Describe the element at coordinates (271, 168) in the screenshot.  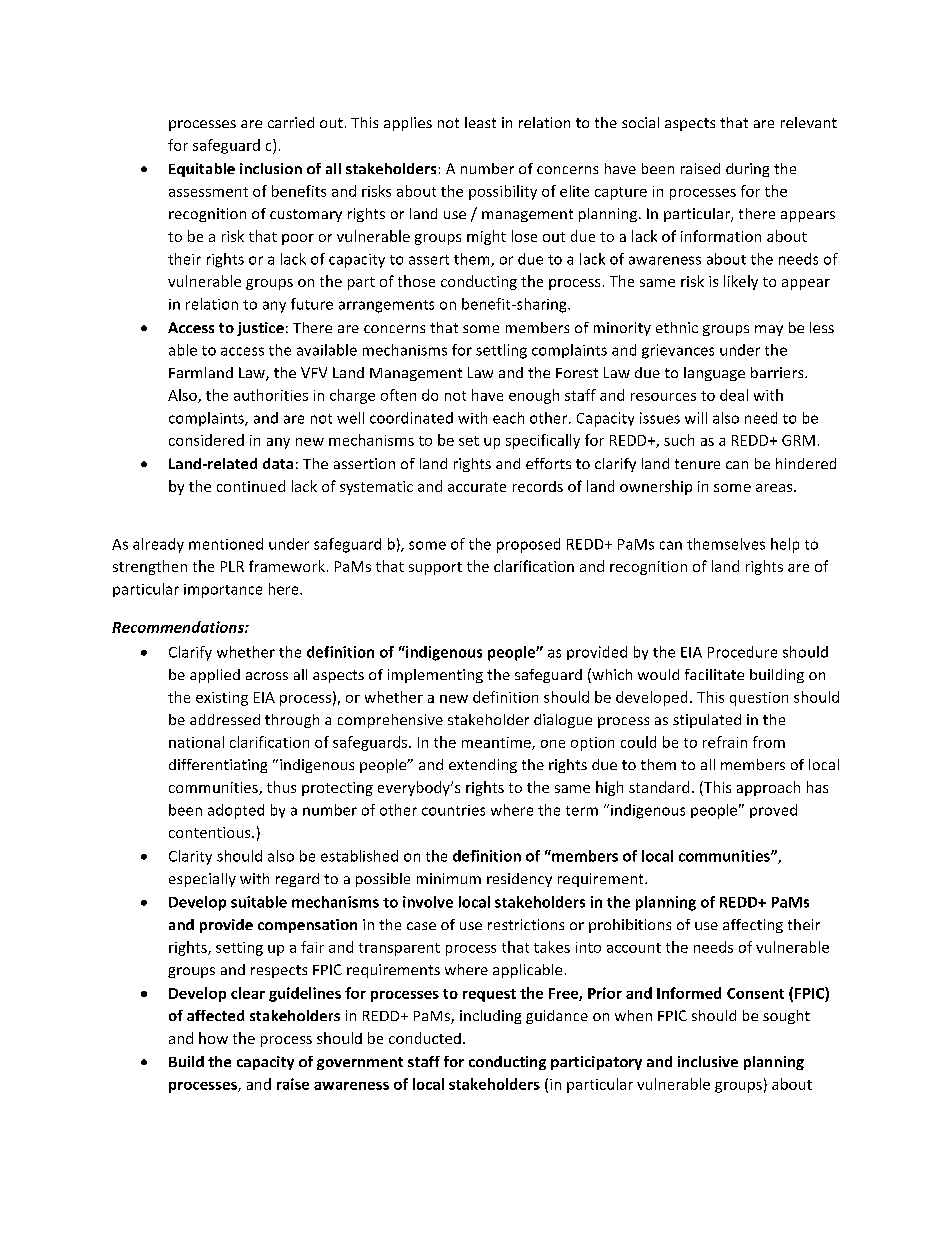
I see `inclusion` at that location.
